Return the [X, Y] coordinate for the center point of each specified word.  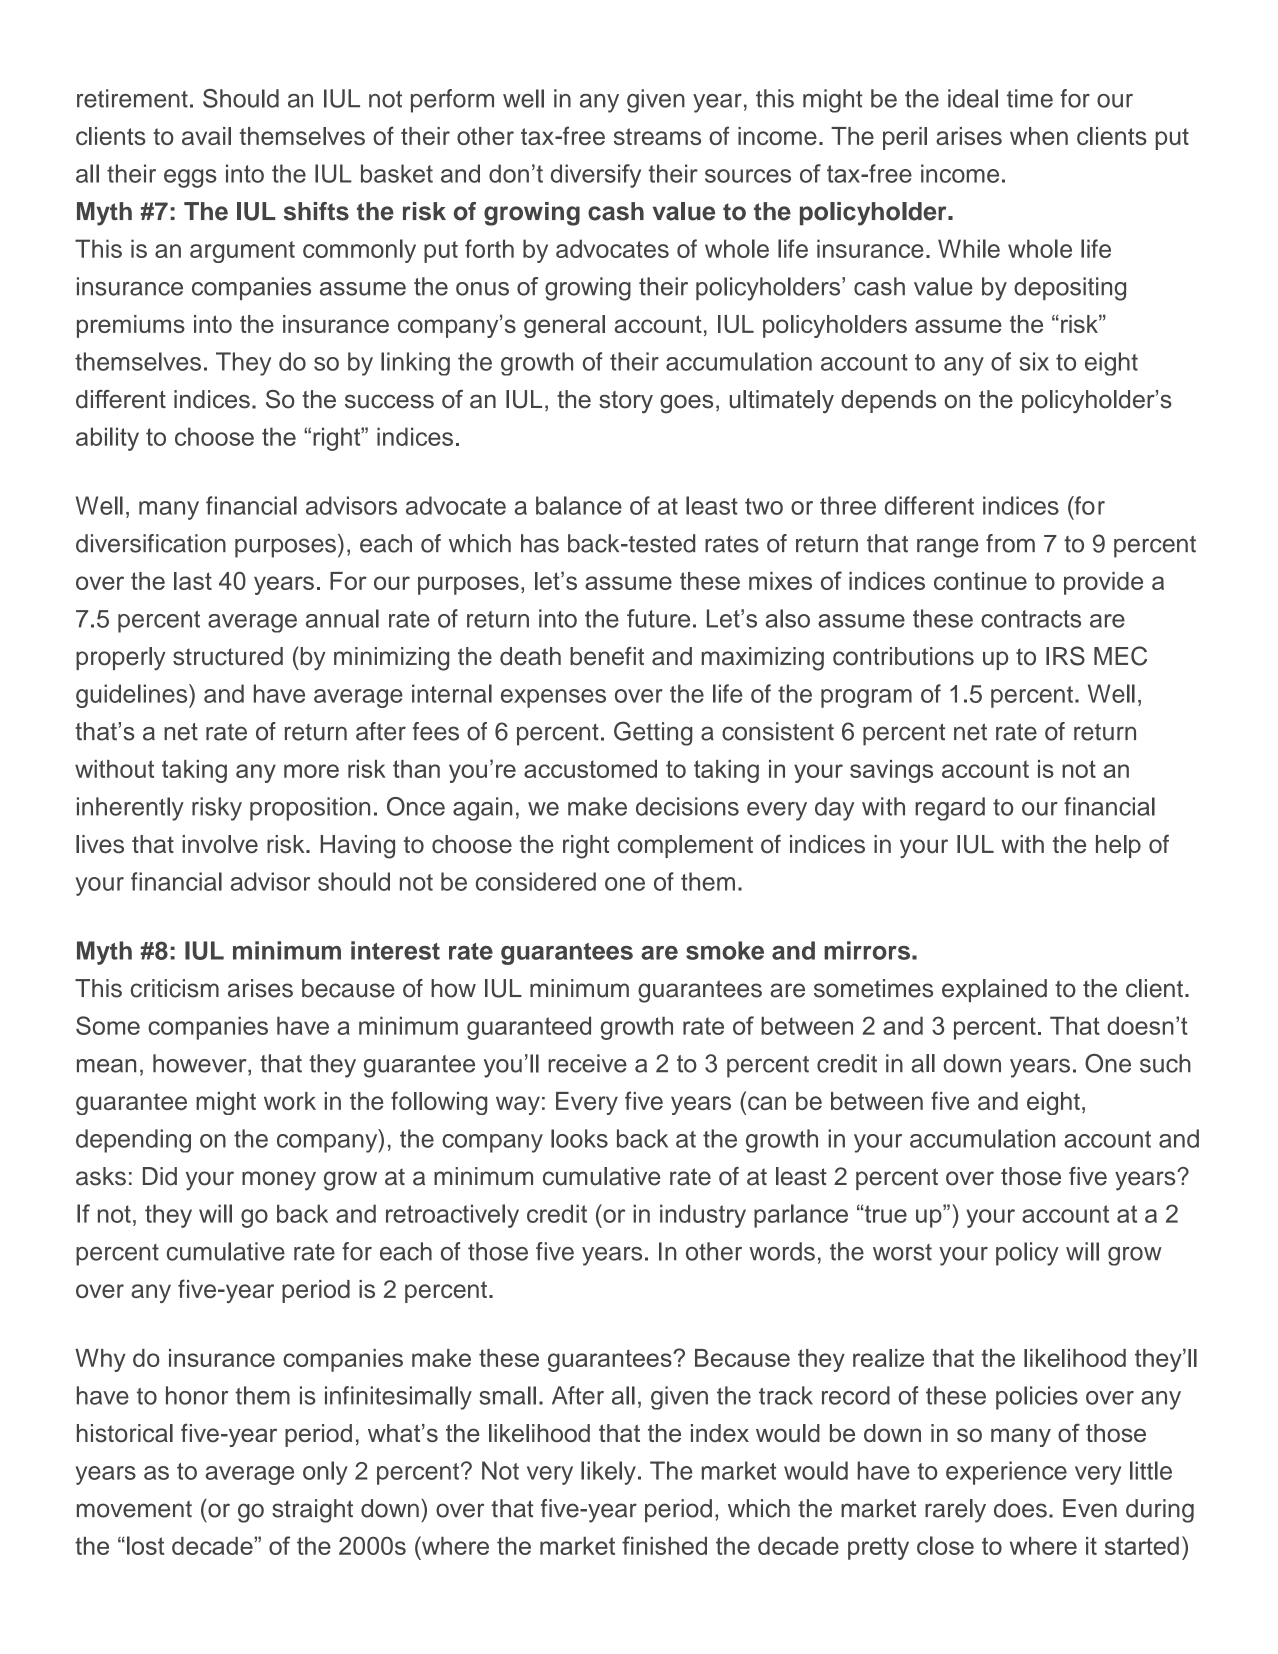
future [658, 618]
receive [587, 1063]
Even [1090, 1508]
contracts [1031, 619]
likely [608, 1473]
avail [206, 136]
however [201, 1063]
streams [657, 136]
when [1039, 136]
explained [994, 990]
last [193, 581]
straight [312, 1511]
